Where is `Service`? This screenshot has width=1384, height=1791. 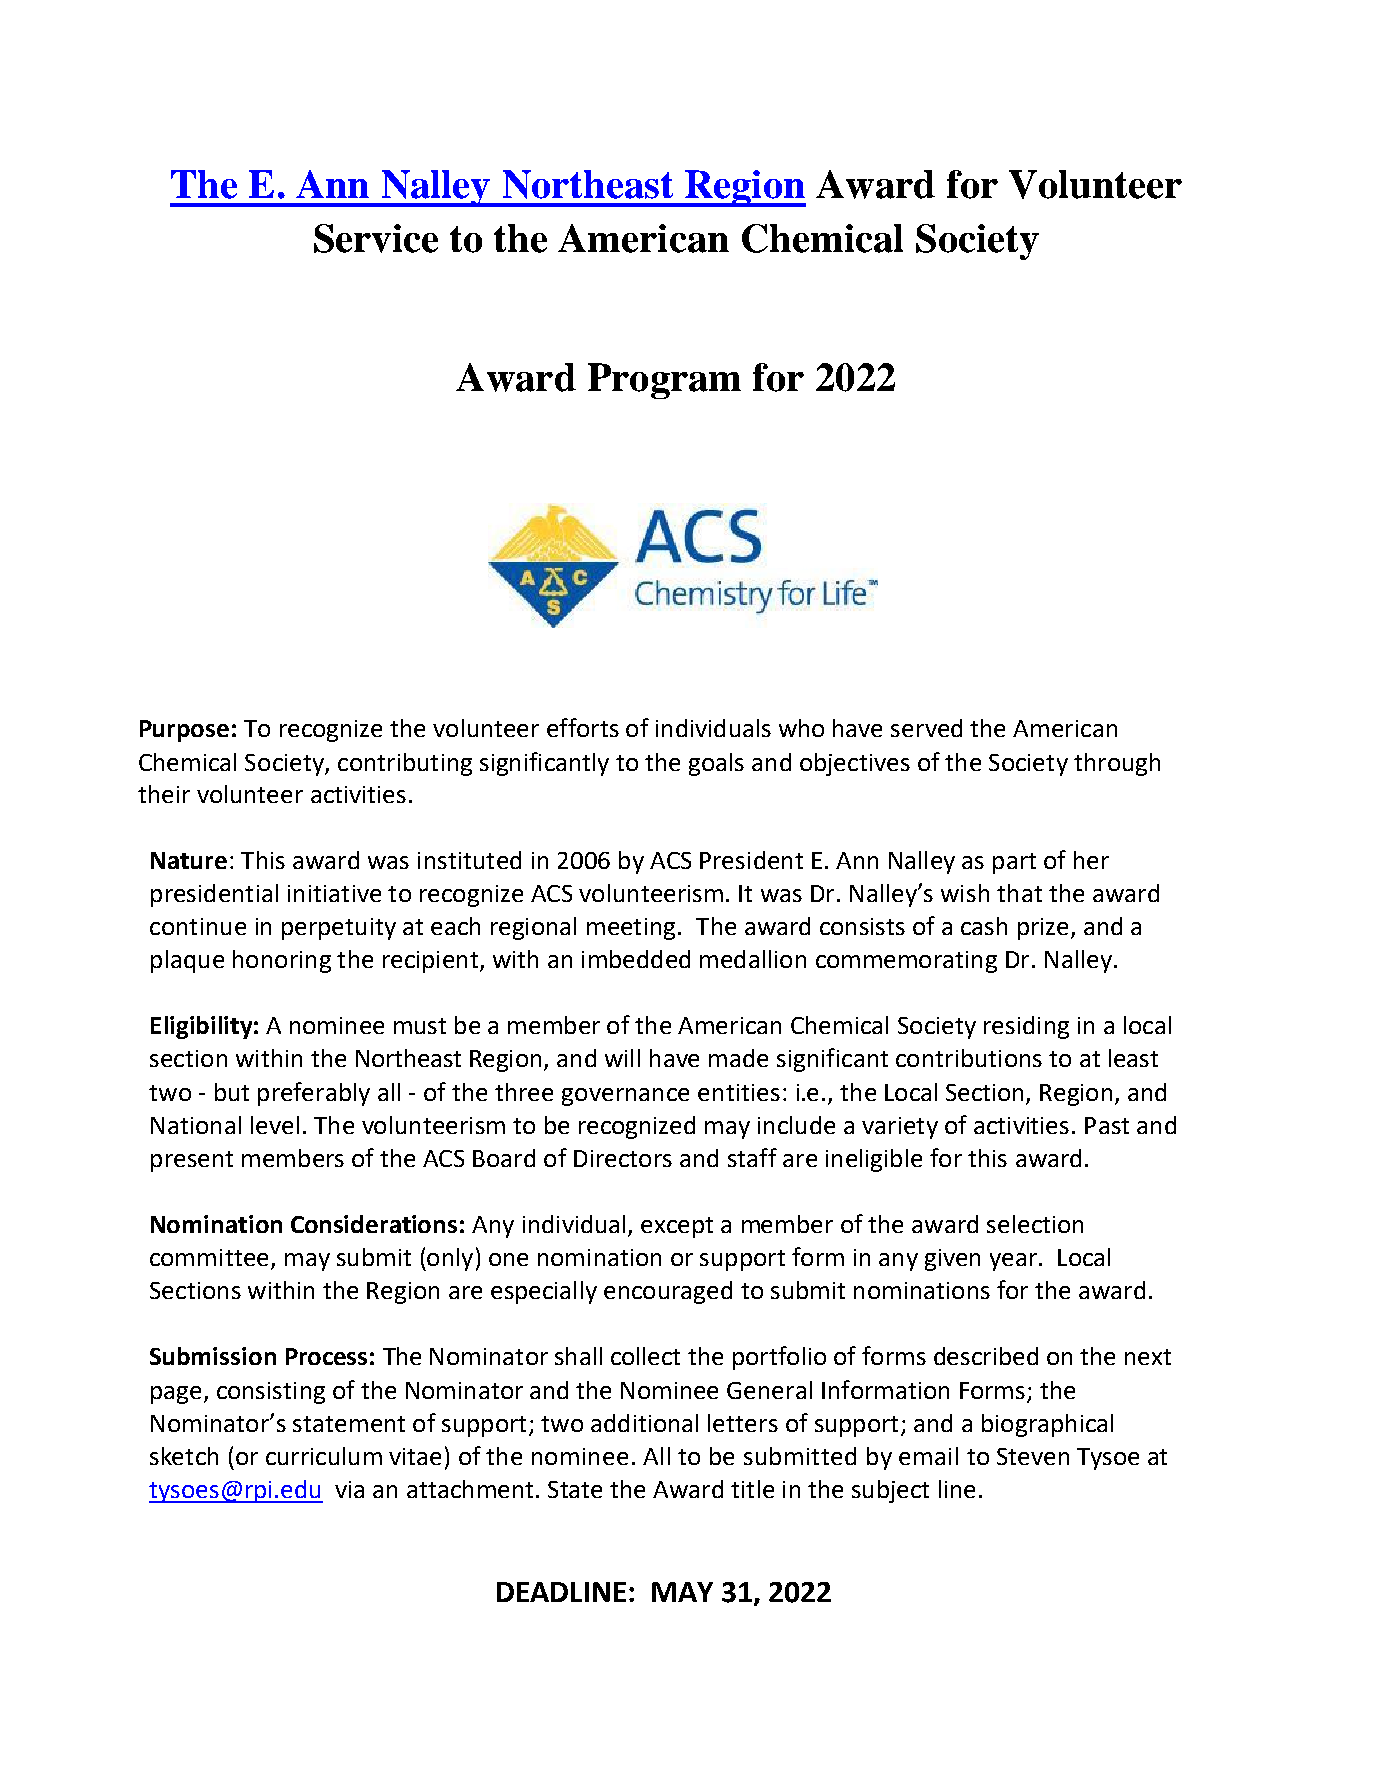 Service is located at coordinates (376, 238).
